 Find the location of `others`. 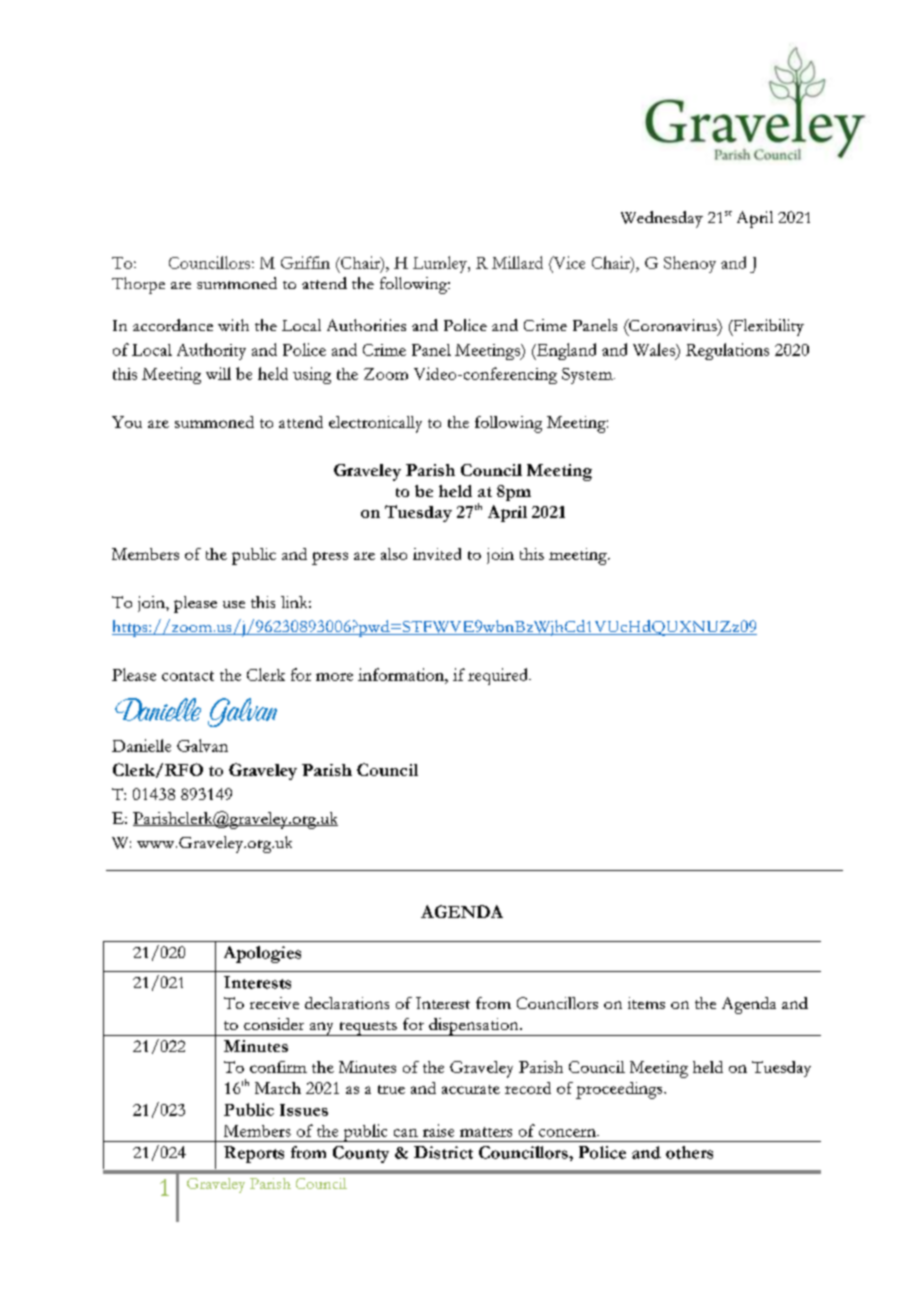

others is located at coordinates (689, 1152).
